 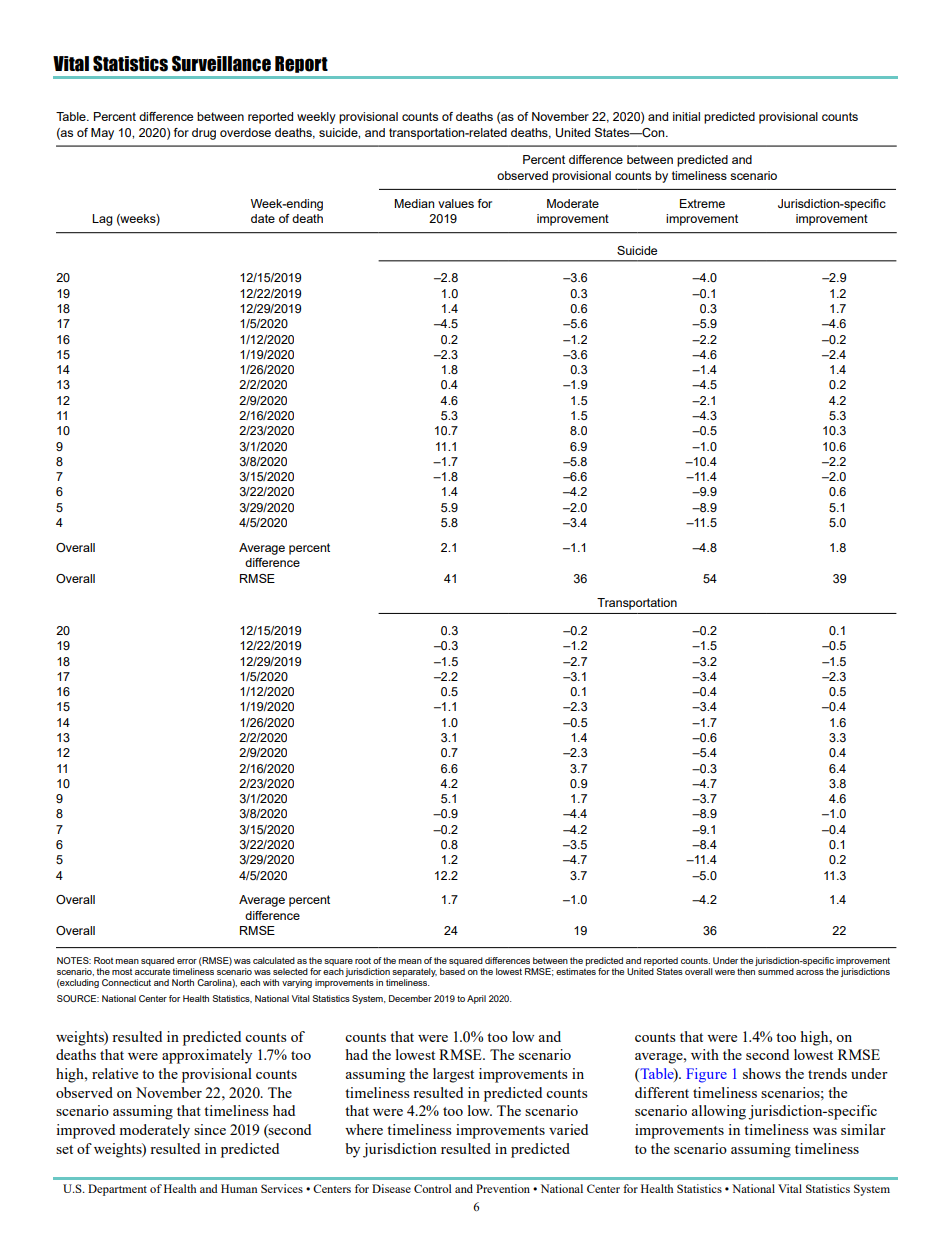 What do you see at coordinates (686, 116) in the screenshot?
I see `initial` at bounding box center [686, 116].
